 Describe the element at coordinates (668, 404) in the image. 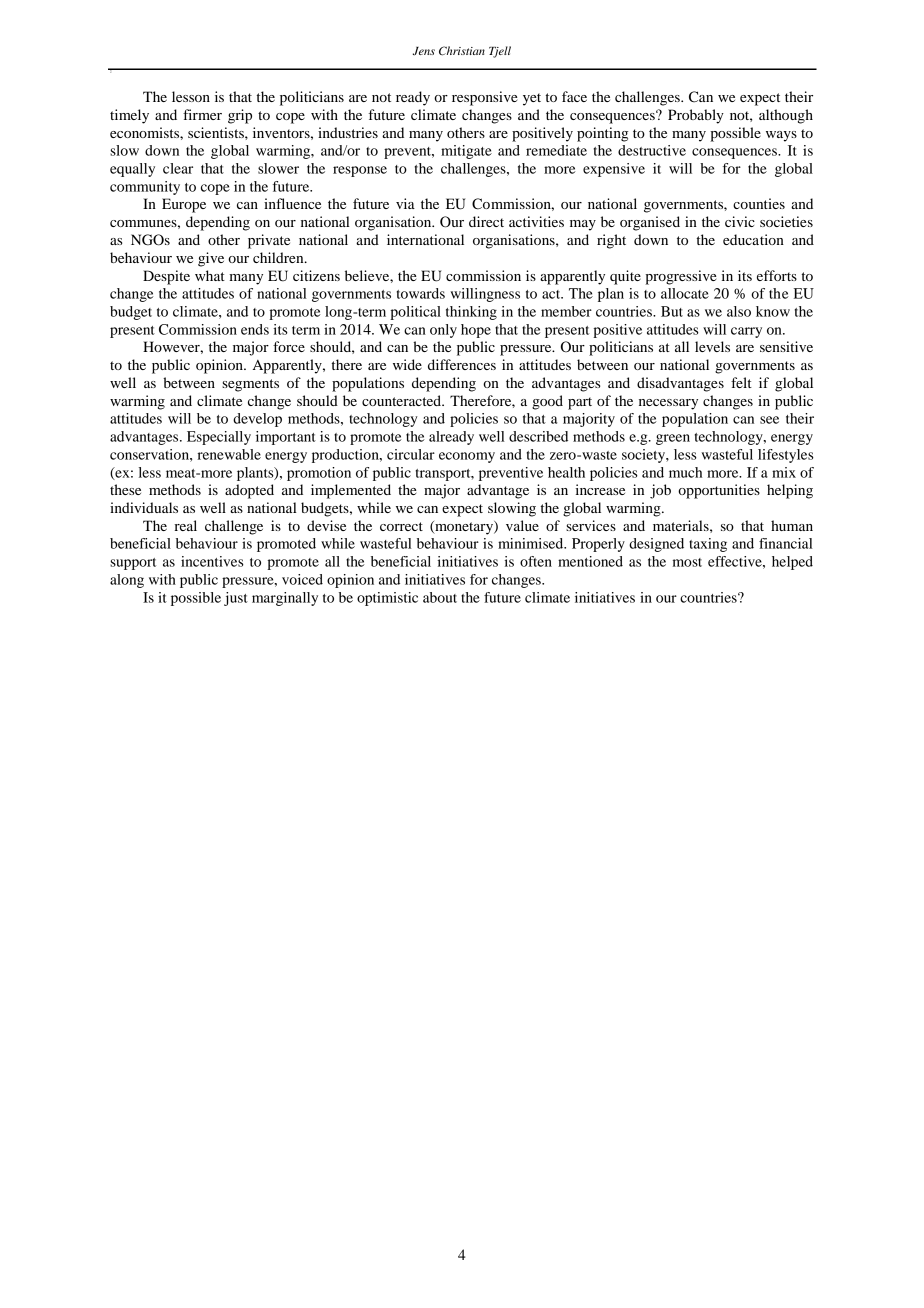

I see `necessary` at that location.
